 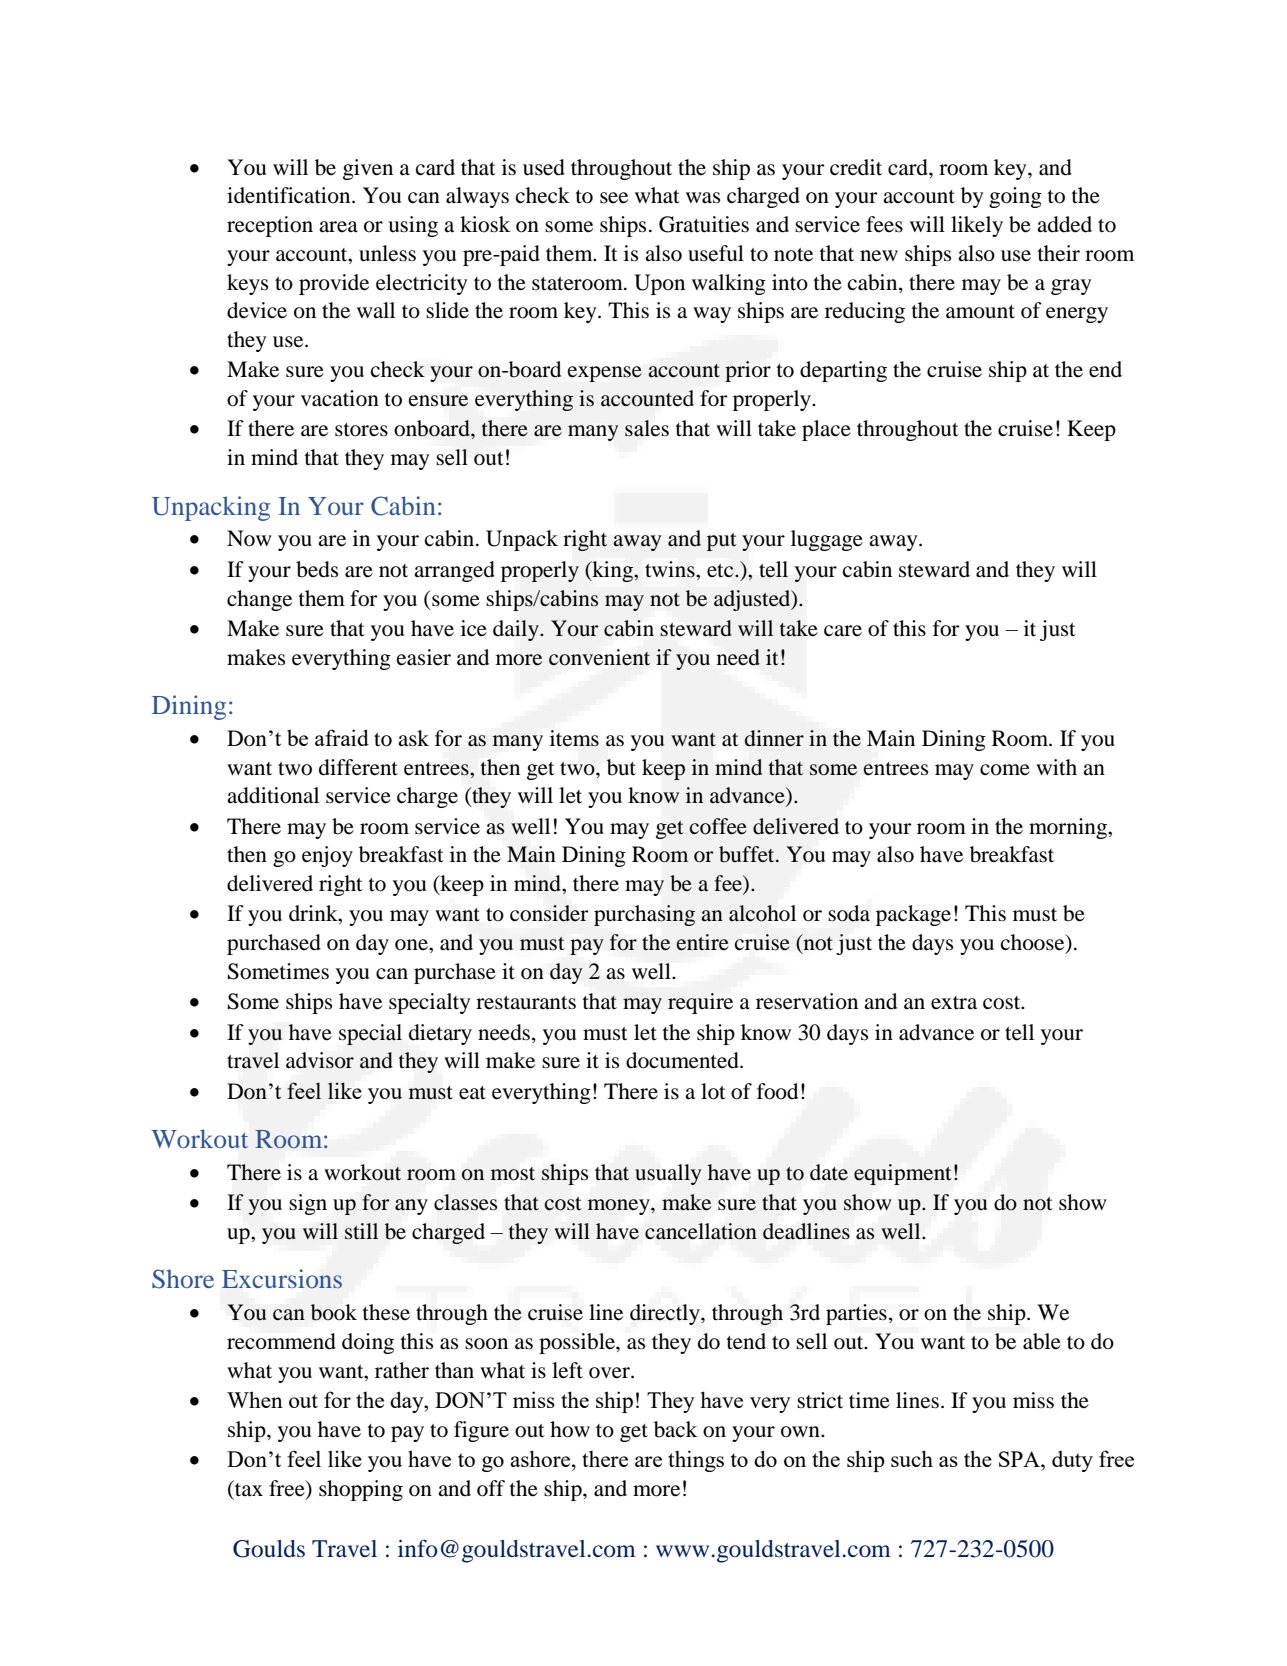 I want to click on extra, so click(x=954, y=1003).
